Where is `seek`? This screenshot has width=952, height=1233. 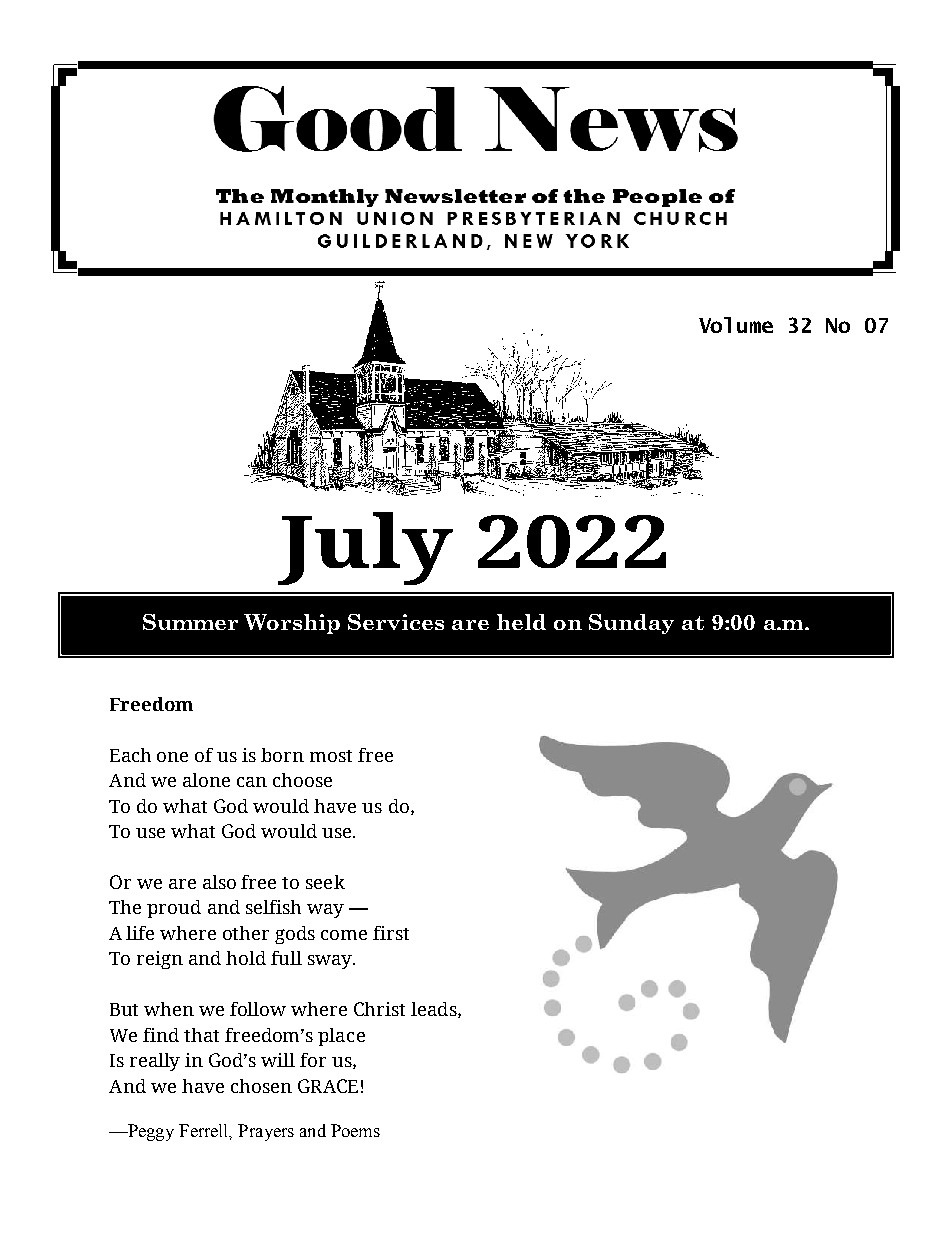 seek is located at coordinates (325, 882).
